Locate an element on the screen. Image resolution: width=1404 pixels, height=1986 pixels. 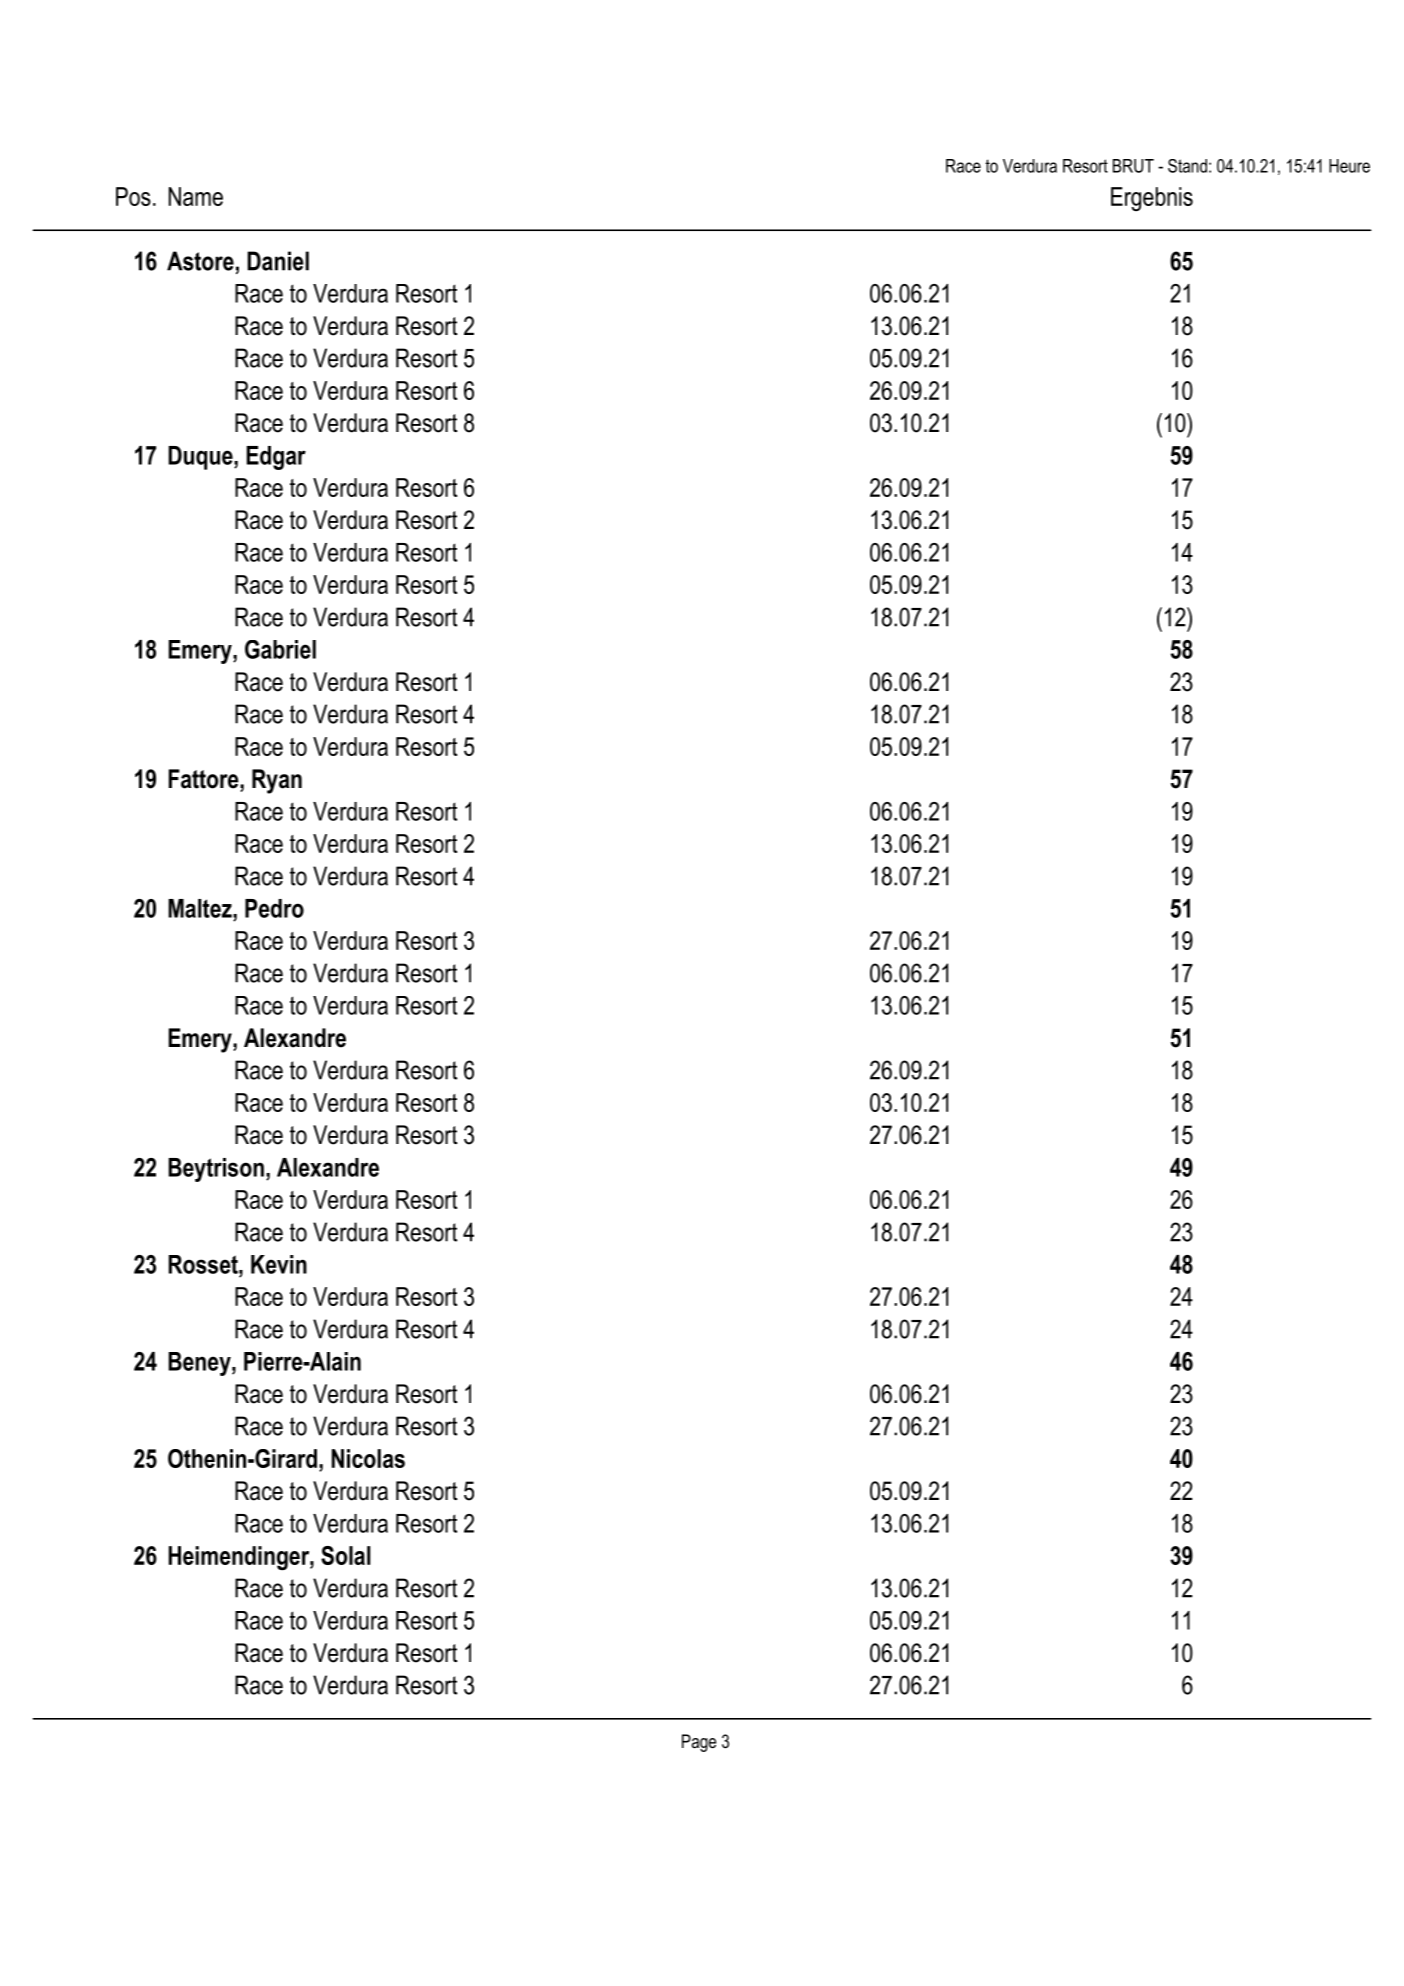
Name is located at coordinates (196, 196).
